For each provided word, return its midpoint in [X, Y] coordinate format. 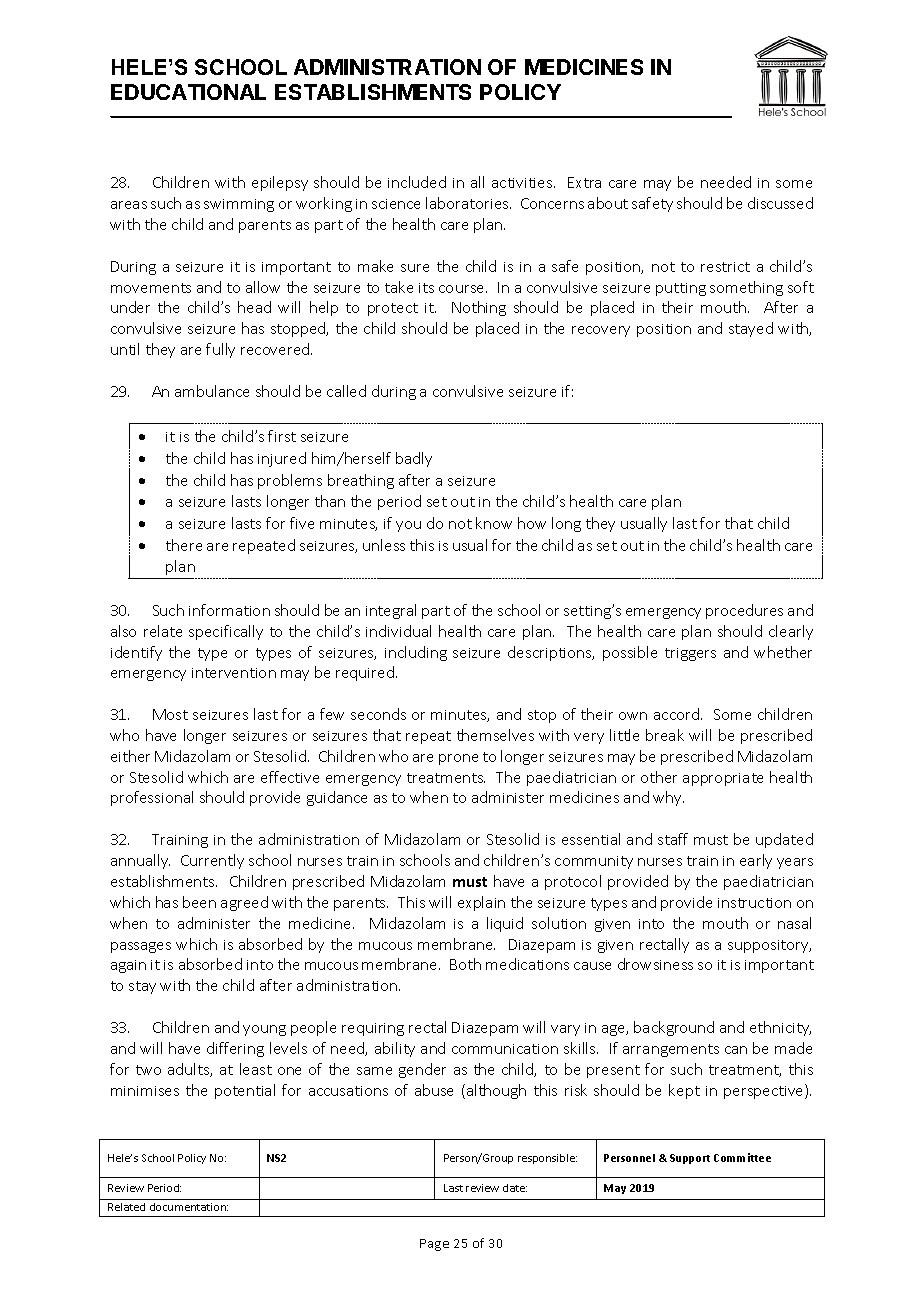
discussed [780, 203]
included [417, 182]
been [199, 902]
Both [465, 964]
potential [245, 1091]
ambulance [212, 391]
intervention [234, 673]
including [416, 653]
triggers [690, 654]
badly [414, 459]
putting [681, 289]
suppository [769, 946]
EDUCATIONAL [188, 92]
